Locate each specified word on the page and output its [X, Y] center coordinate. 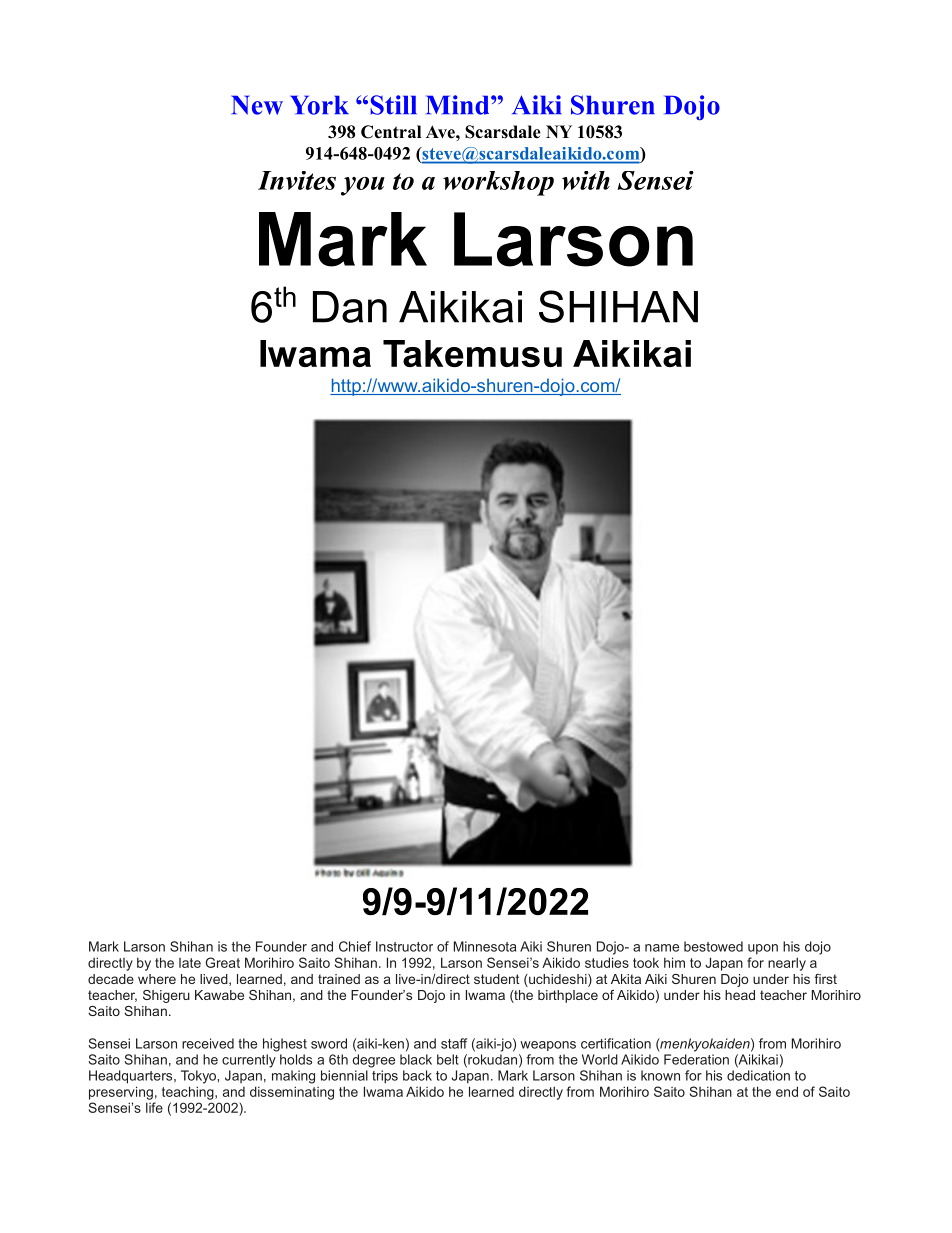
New [257, 105]
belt [448, 1059]
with [586, 180]
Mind [459, 105]
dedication [758, 1075]
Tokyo [199, 1077]
